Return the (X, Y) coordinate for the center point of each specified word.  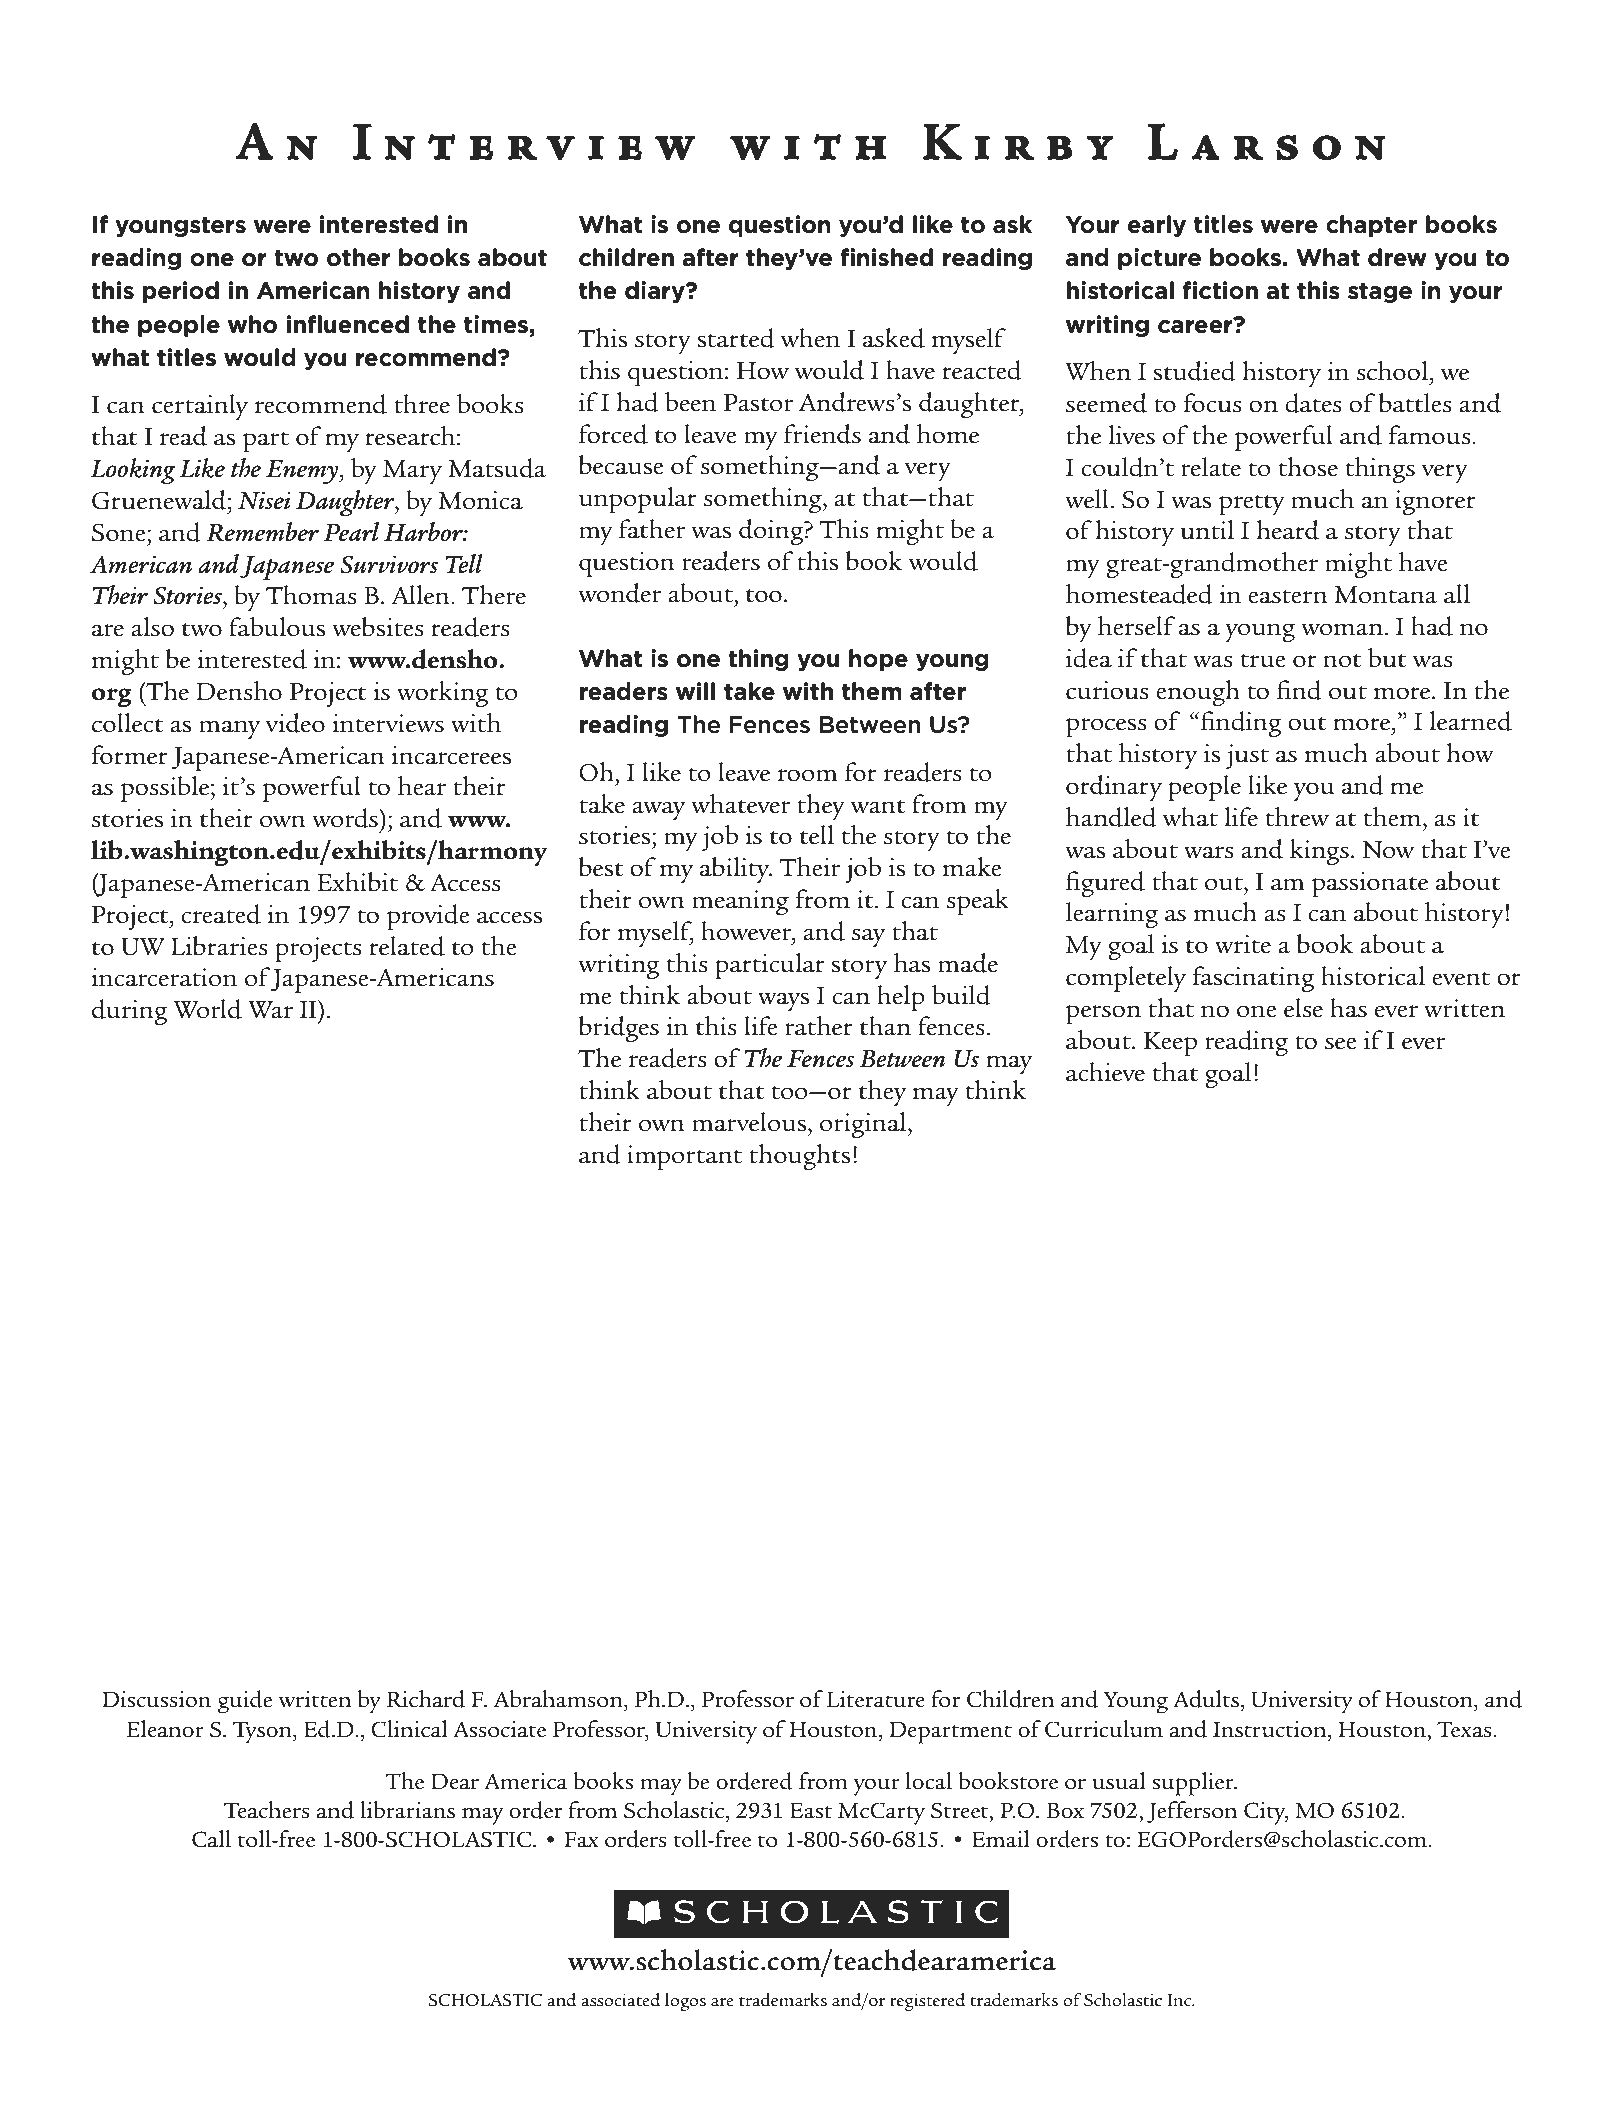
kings (1319, 852)
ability (736, 870)
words (346, 818)
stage (1380, 293)
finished (886, 257)
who (252, 324)
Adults (1207, 1699)
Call (211, 1839)
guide (245, 1702)
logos (685, 2002)
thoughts (799, 1157)
